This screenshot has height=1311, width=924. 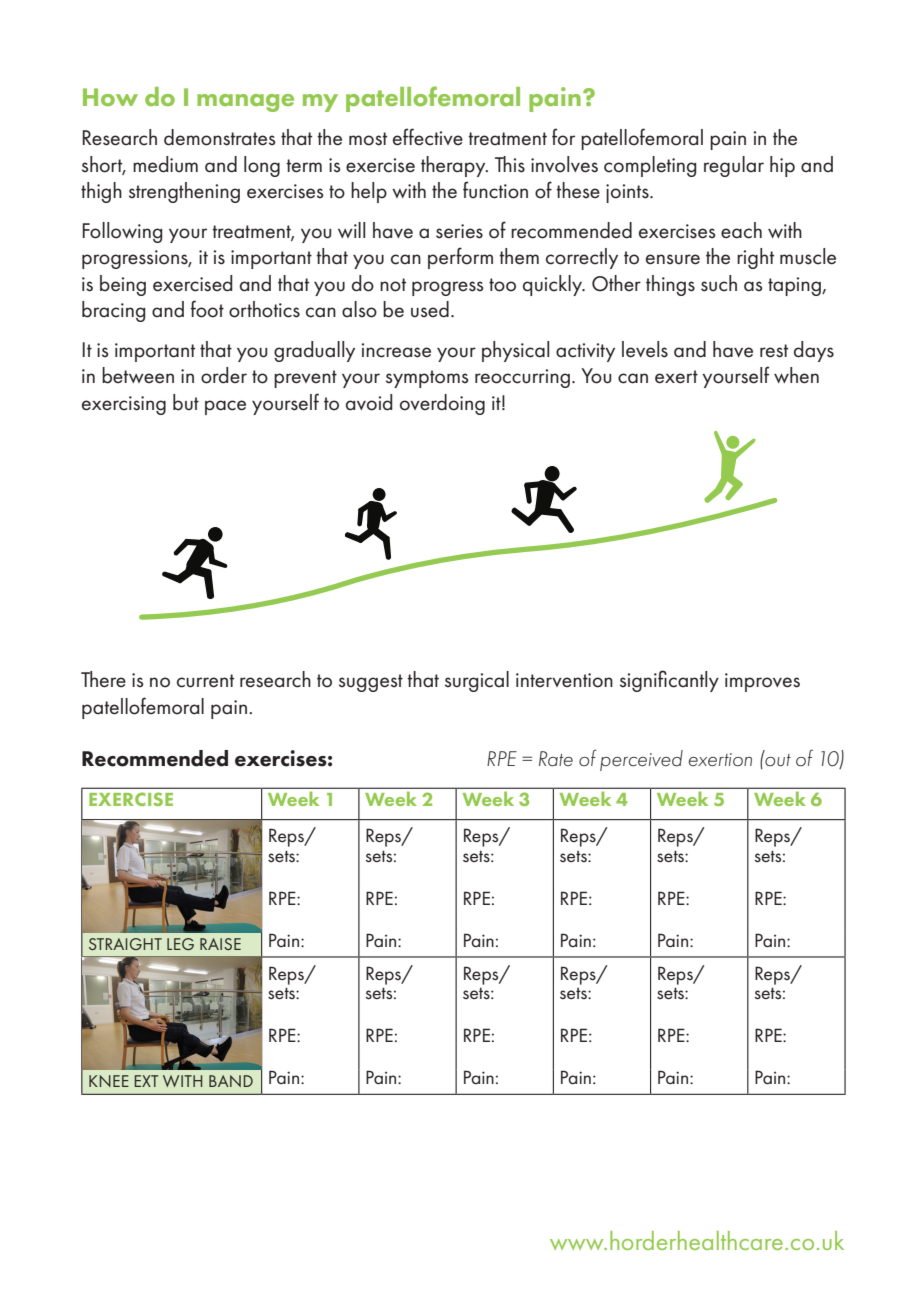 What do you see at coordinates (231, 1081) in the screenshot?
I see `BAND` at bounding box center [231, 1081].
